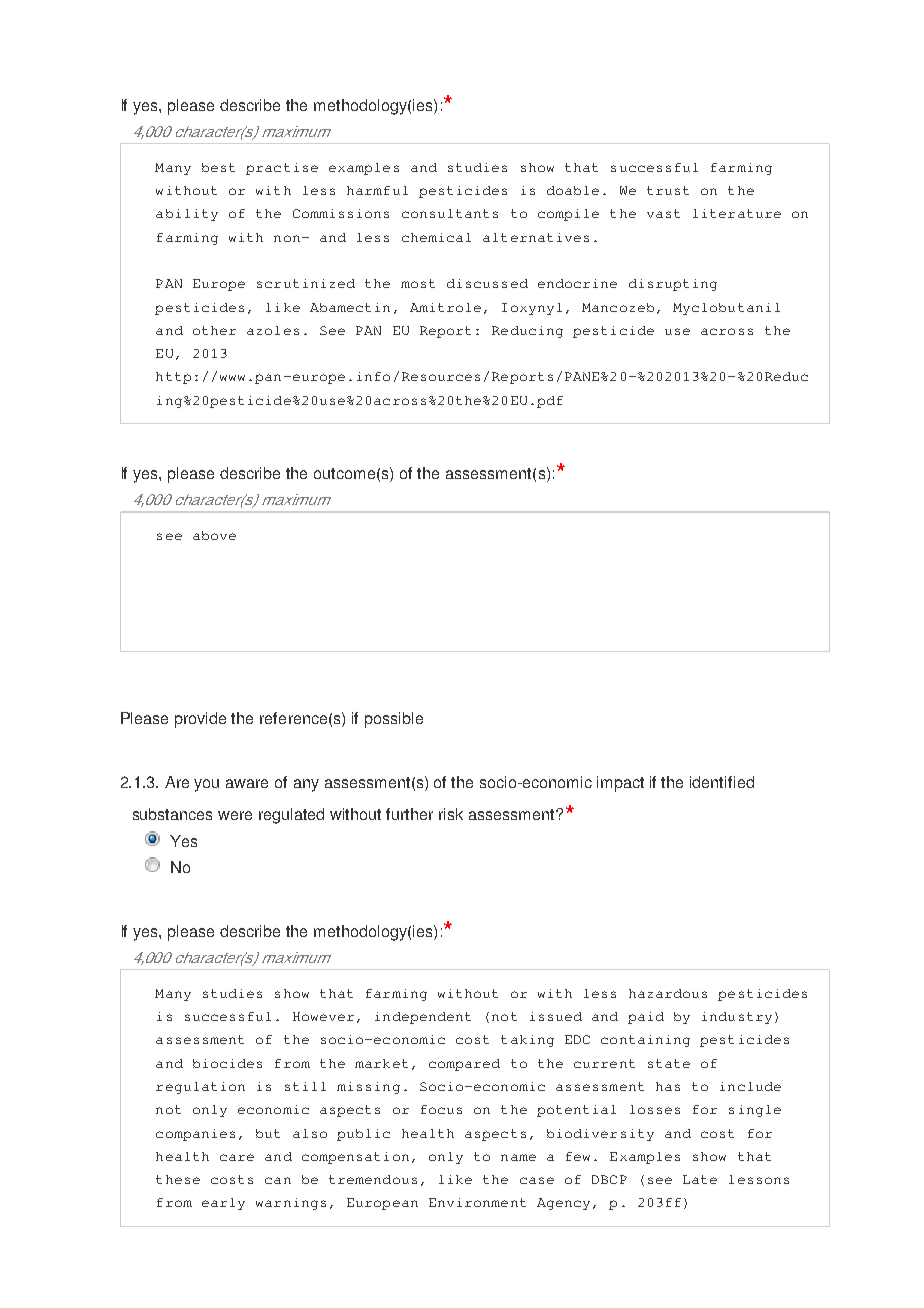  I want to click on possible, so click(394, 720).
